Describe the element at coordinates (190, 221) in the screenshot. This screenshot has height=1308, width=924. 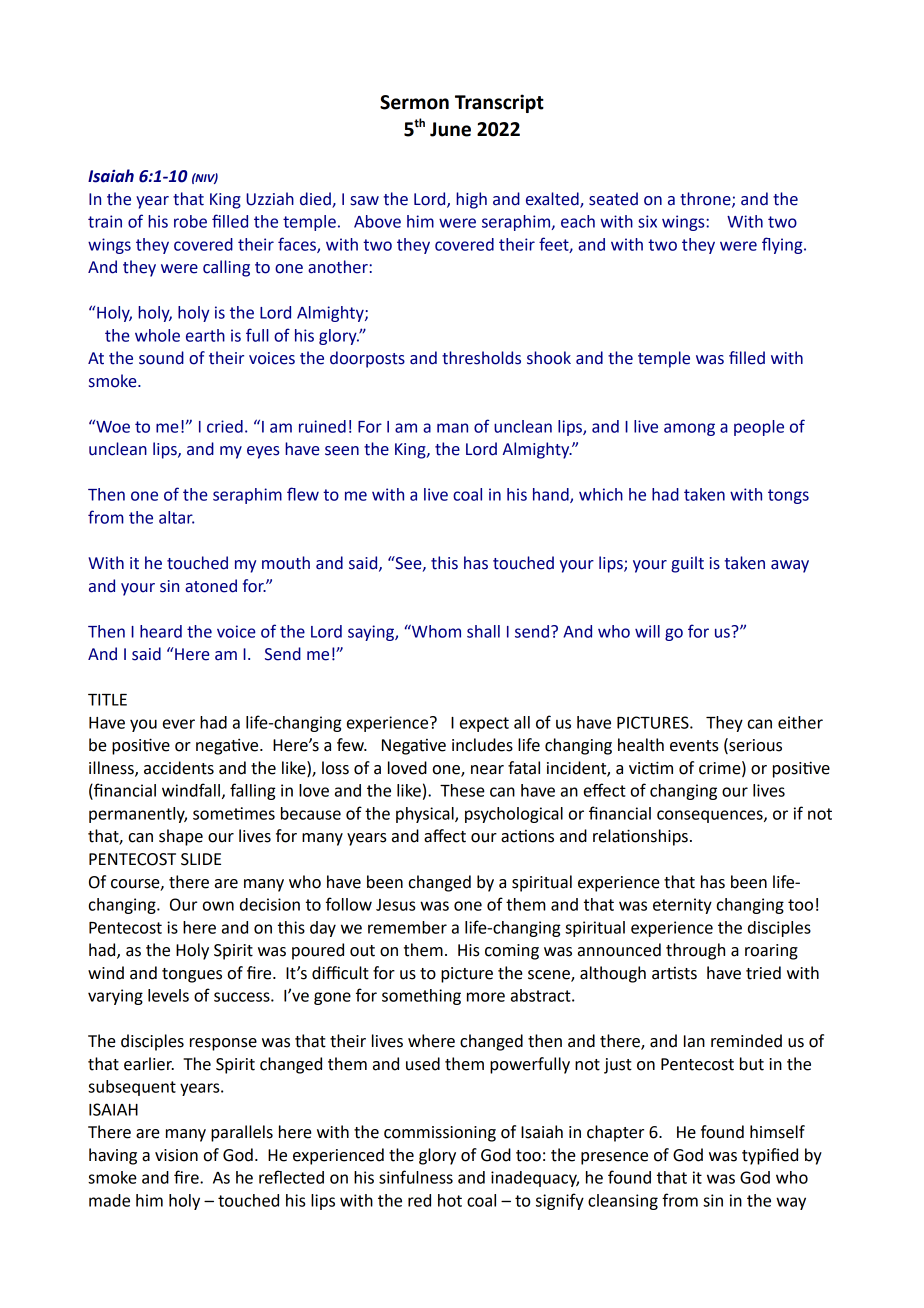
I see `robe` at that location.
